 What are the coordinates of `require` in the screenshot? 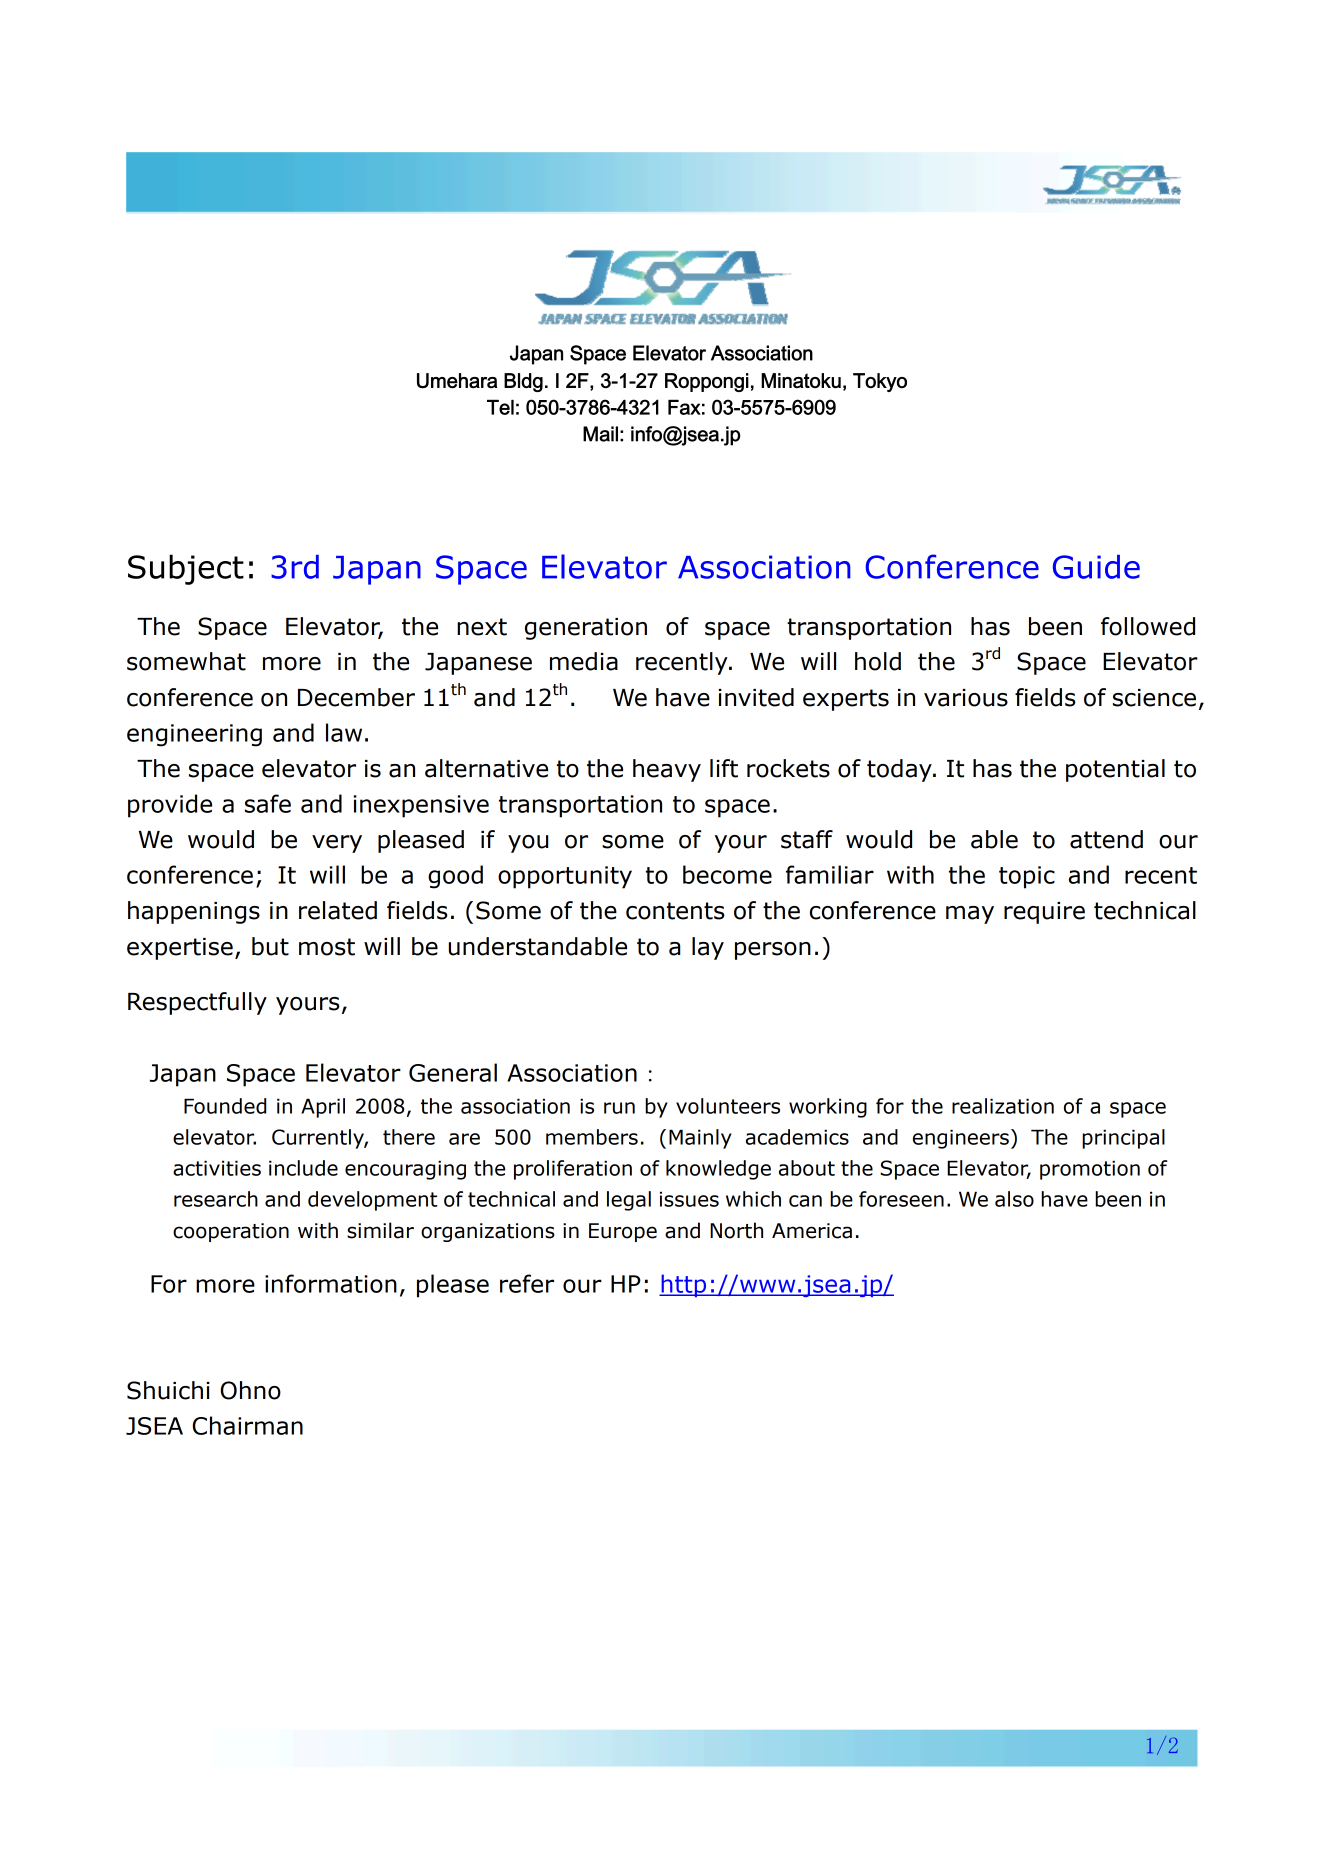 It's located at (1044, 913).
